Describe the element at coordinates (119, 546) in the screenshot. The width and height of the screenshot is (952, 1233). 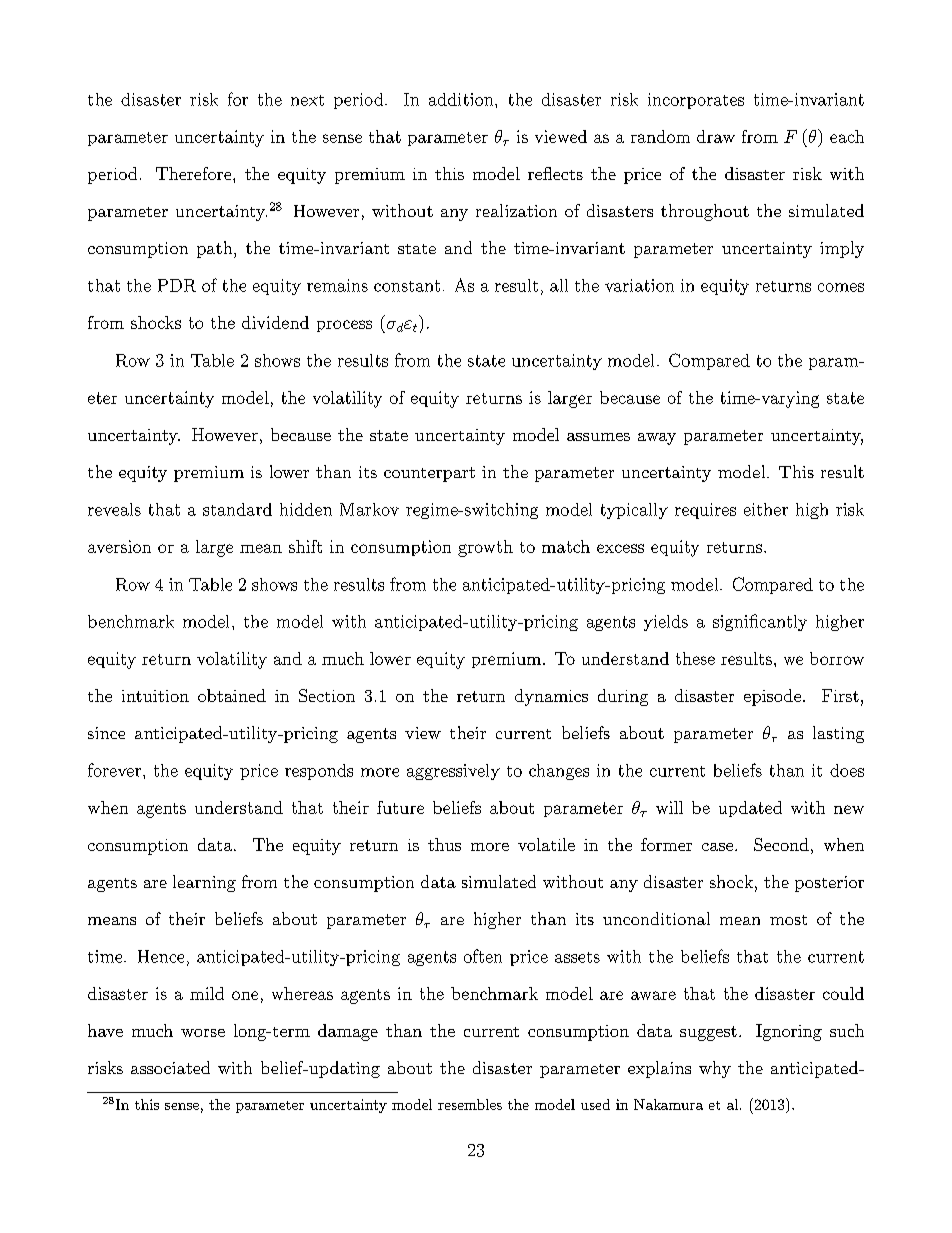
I see `aversion` at that location.
